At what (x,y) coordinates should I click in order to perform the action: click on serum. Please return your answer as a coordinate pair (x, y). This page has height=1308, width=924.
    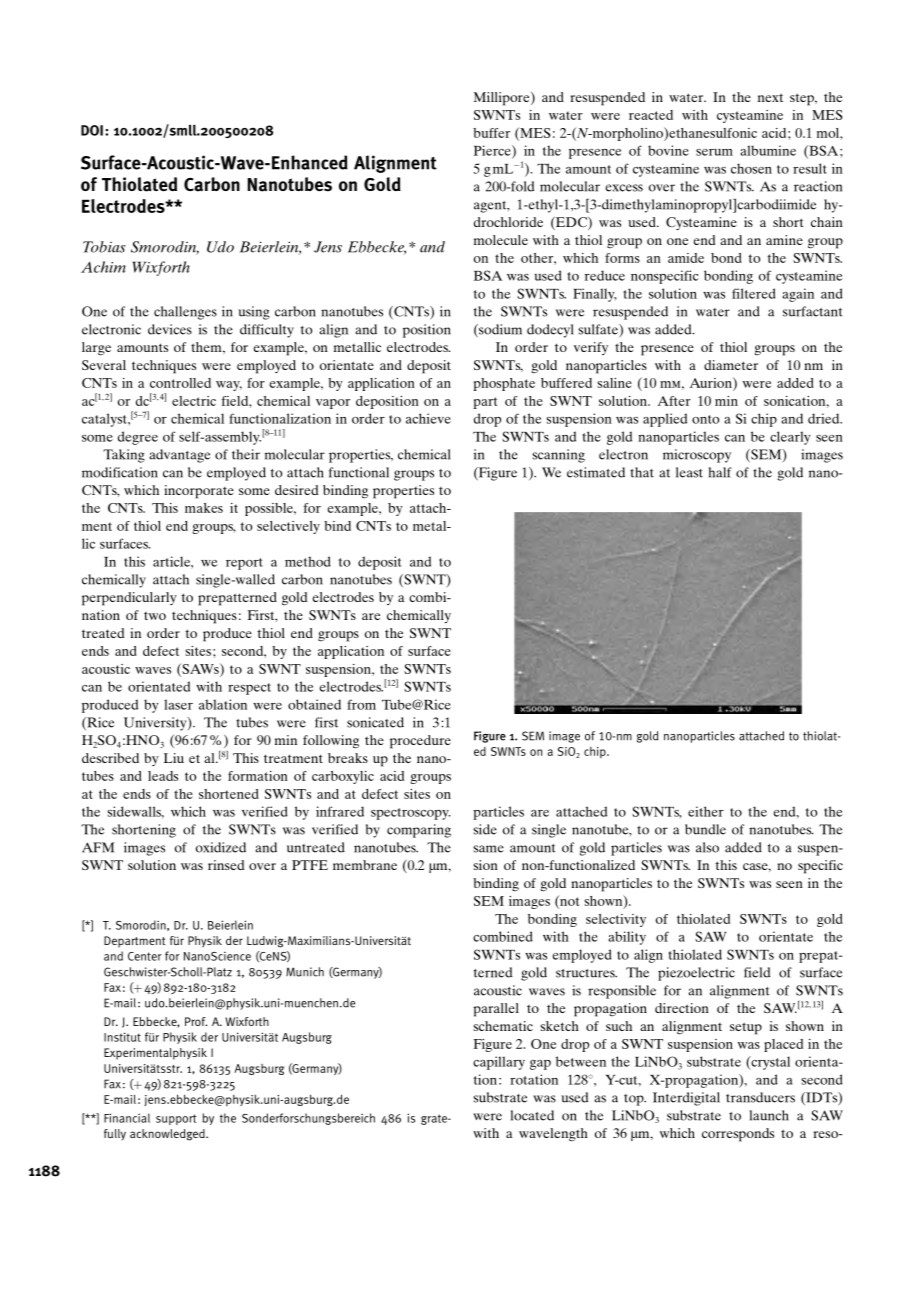
    Looking at the image, I should click on (714, 152).
